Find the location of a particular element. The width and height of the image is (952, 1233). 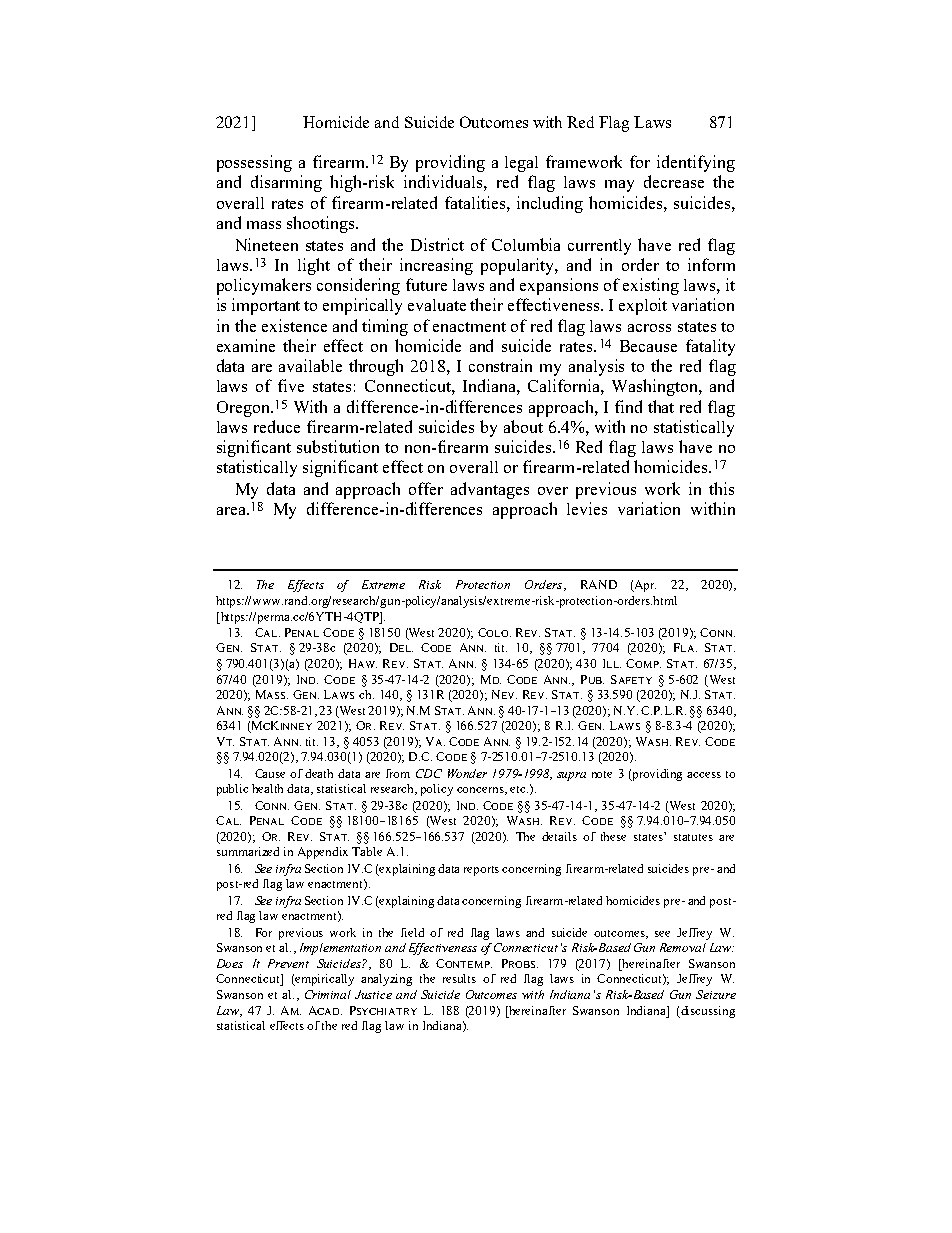

fatalities is located at coordinates (476, 202).
